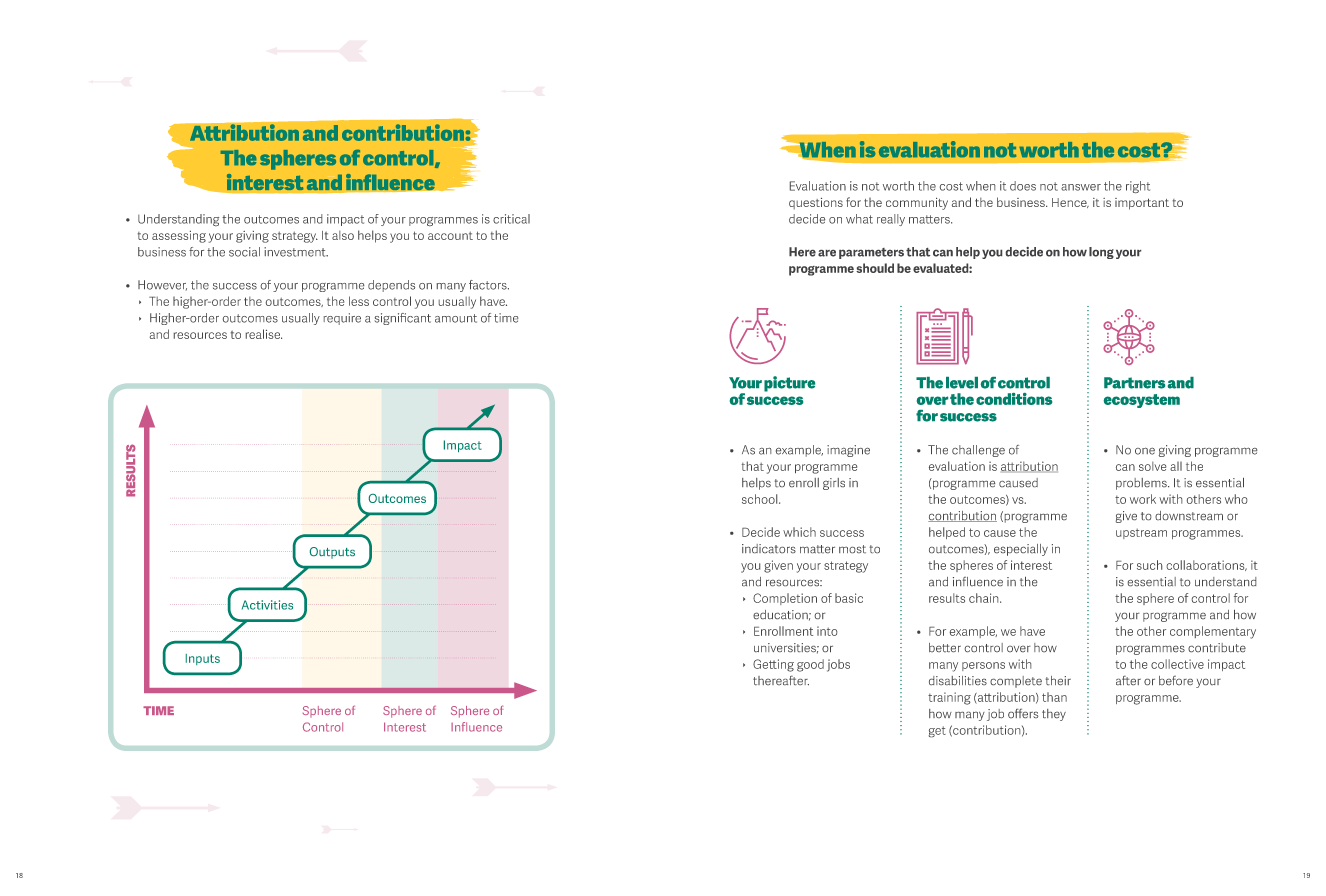  I want to click on than, so click(1054, 697).
